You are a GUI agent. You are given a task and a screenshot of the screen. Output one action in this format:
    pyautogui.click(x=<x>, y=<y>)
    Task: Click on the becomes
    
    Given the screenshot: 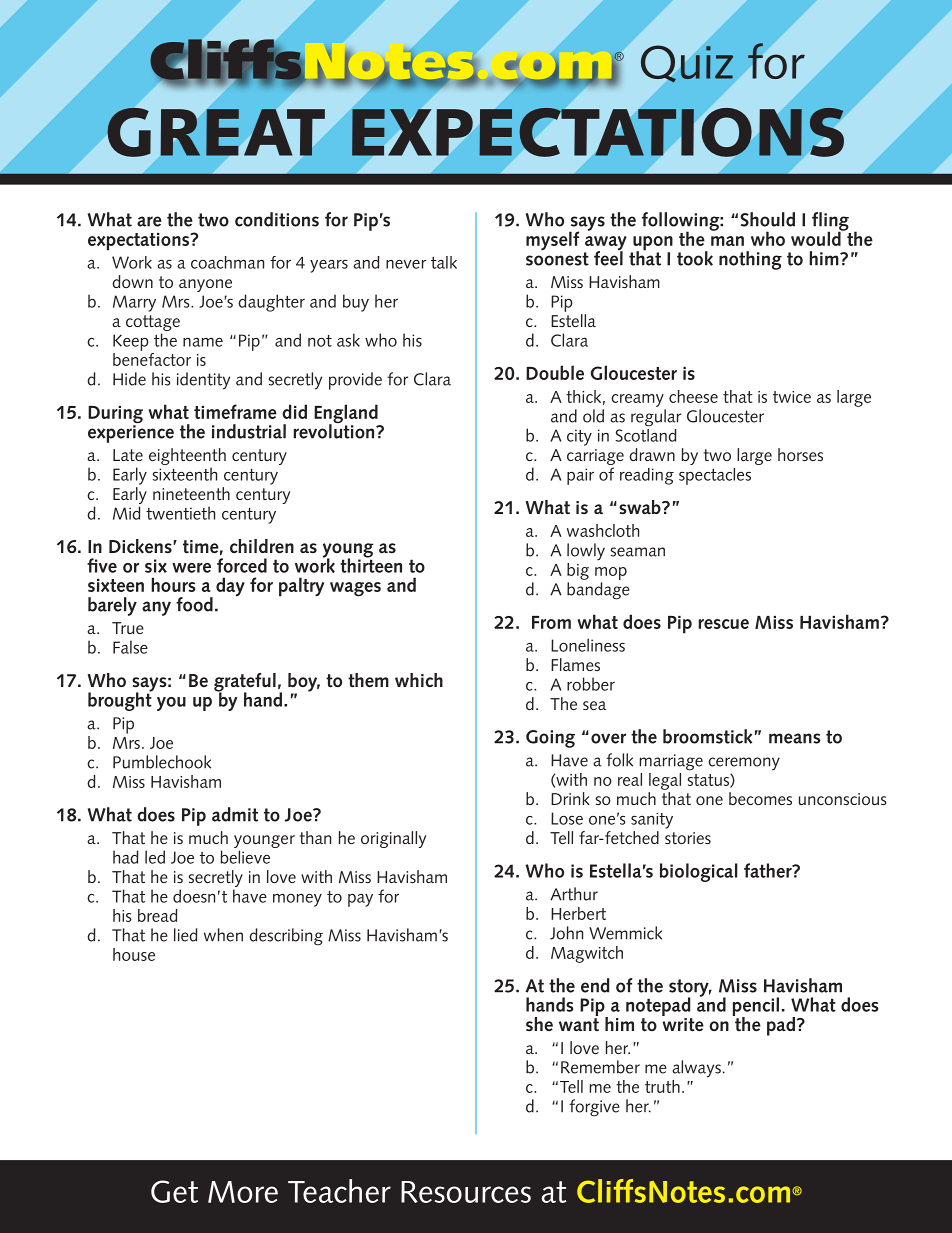 What is the action you would take?
    pyautogui.click(x=760, y=798)
